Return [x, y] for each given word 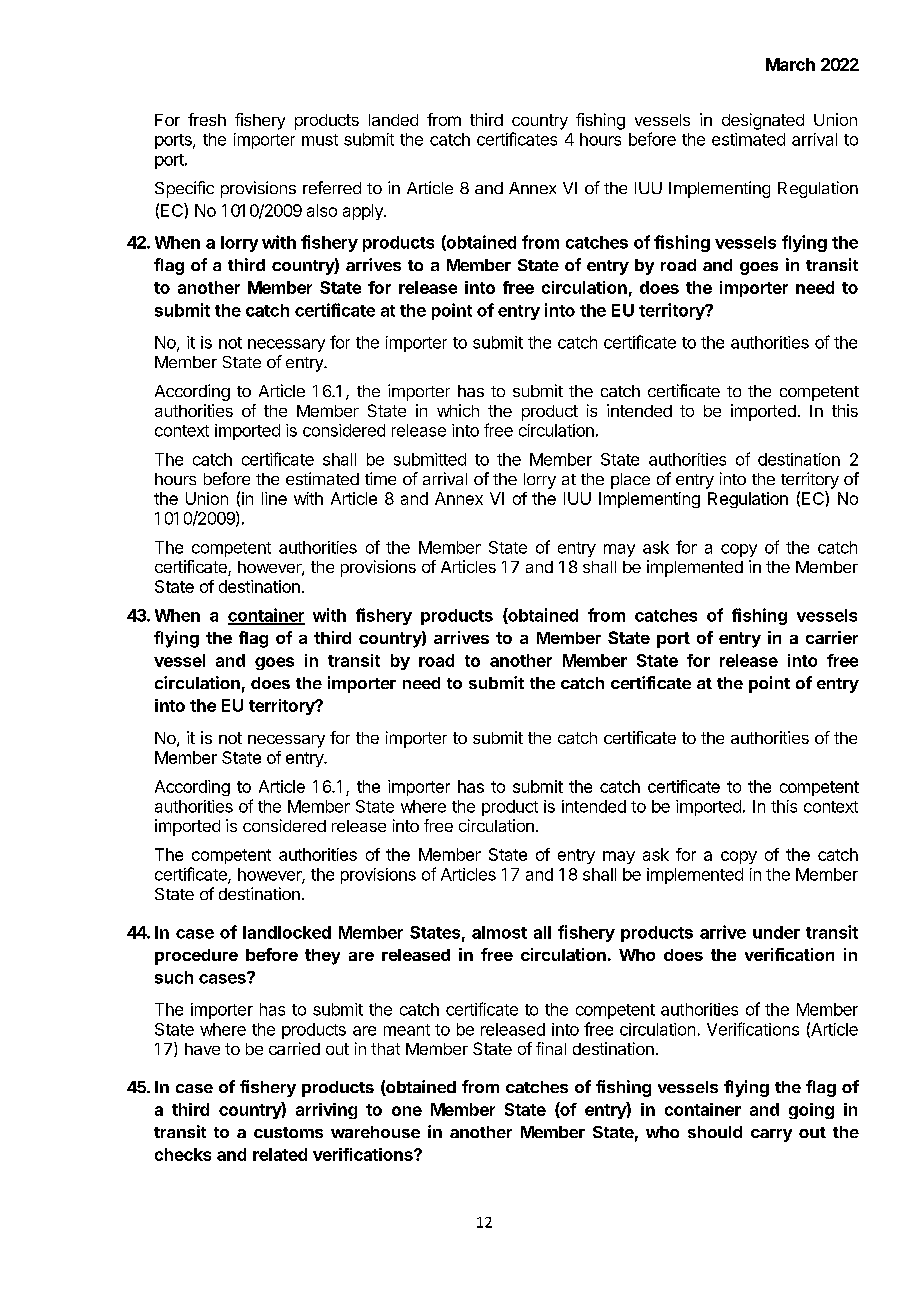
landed [393, 120]
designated [763, 121]
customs [288, 1132]
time [380, 478]
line [274, 498]
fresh [207, 119]
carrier [832, 637]
